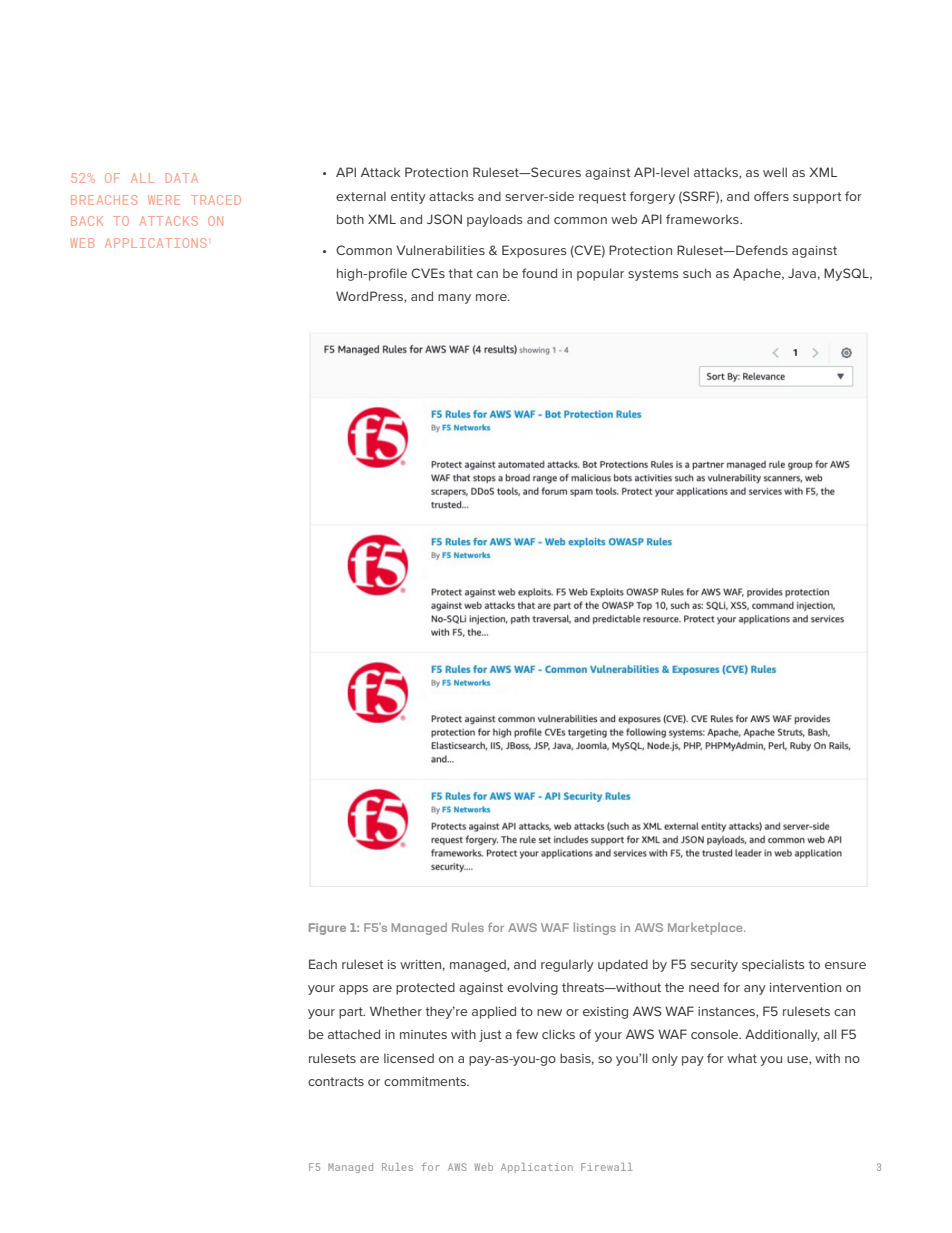  Describe the element at coordinates (706, 929) in the screenshot. I see `Marketplace` at that location.
